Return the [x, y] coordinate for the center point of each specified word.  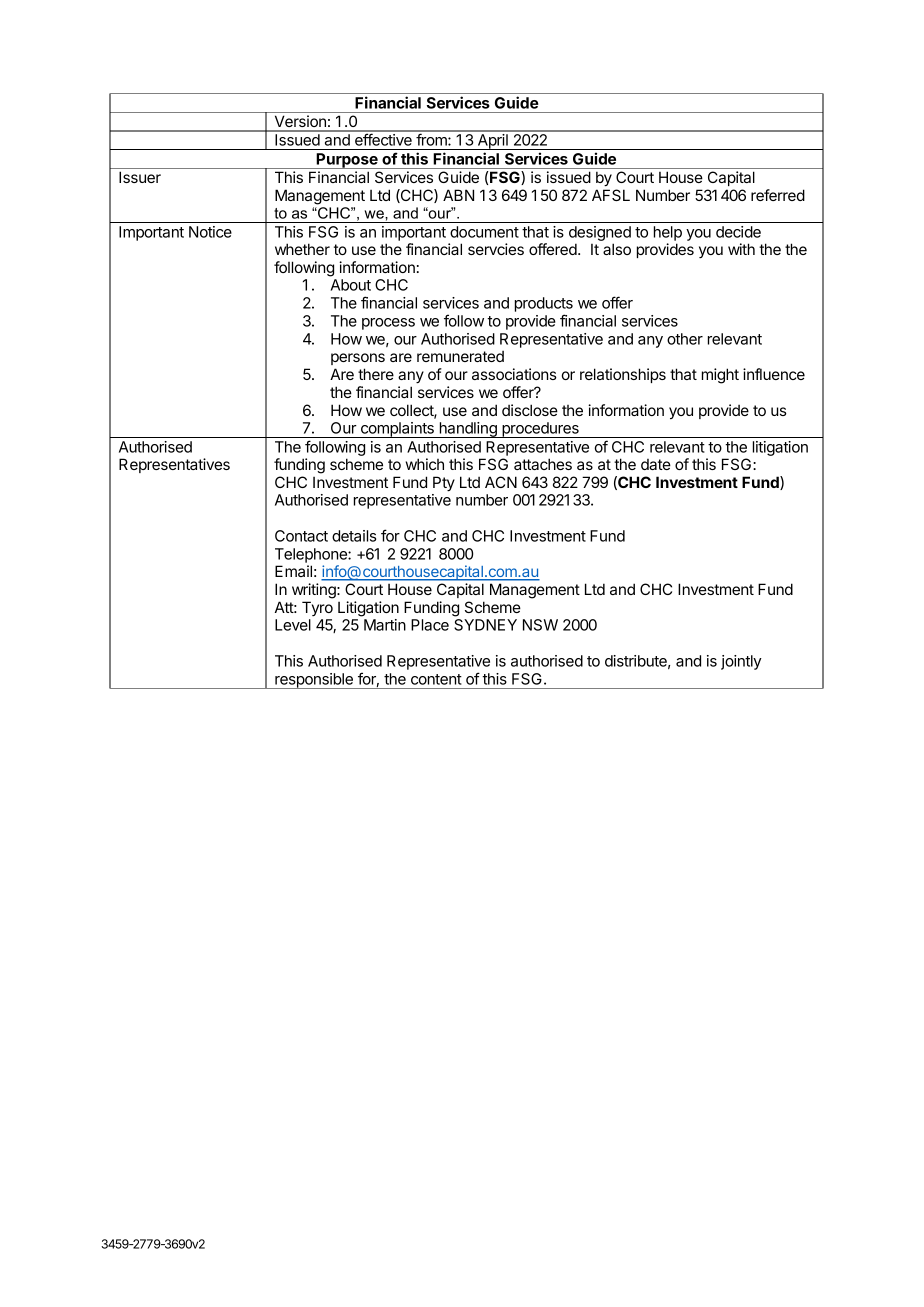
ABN [458, 195]
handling [468, 430]
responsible [314, 681]
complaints [397, 430]
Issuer [140, 177]
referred [778, 195]
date [656, 464]
